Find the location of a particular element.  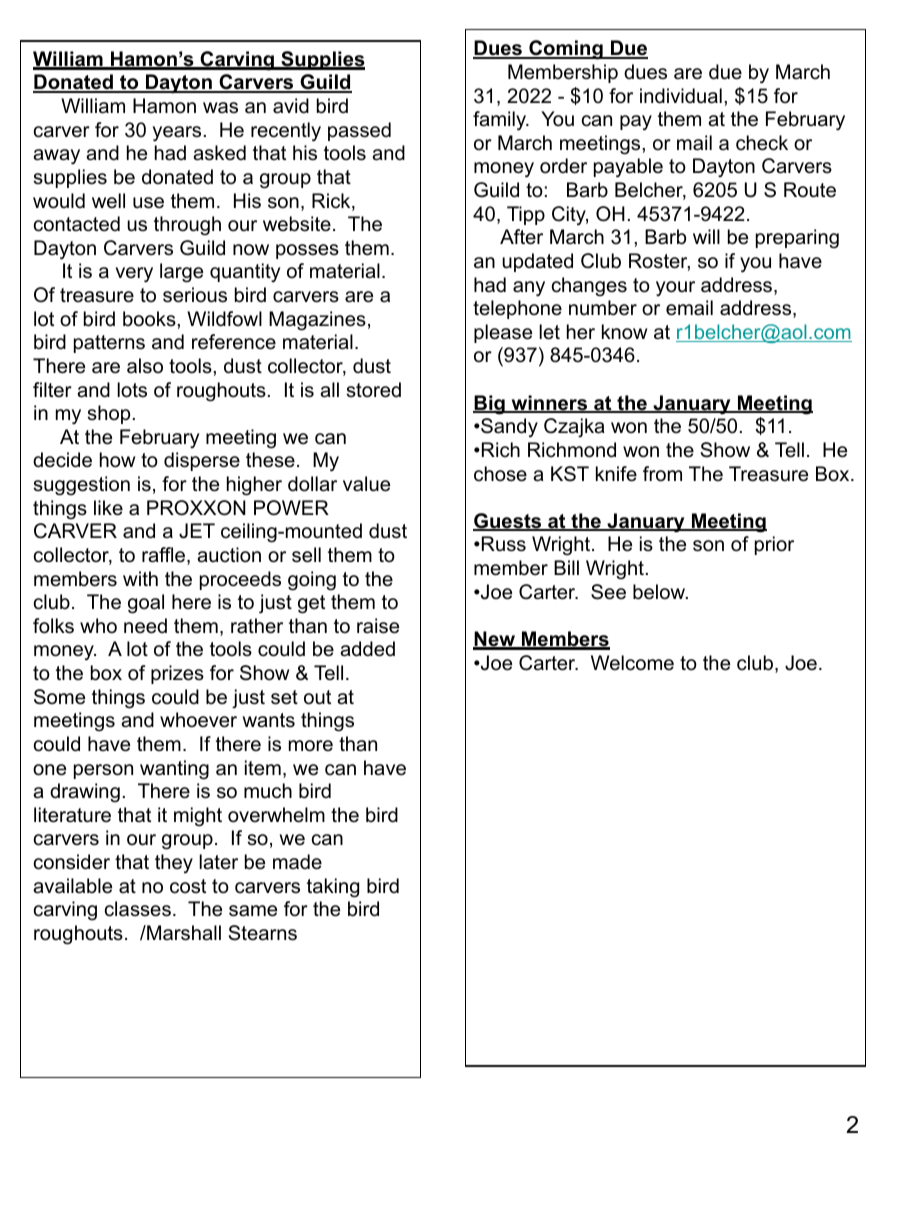

classes is located at coordinates (138, 909).
